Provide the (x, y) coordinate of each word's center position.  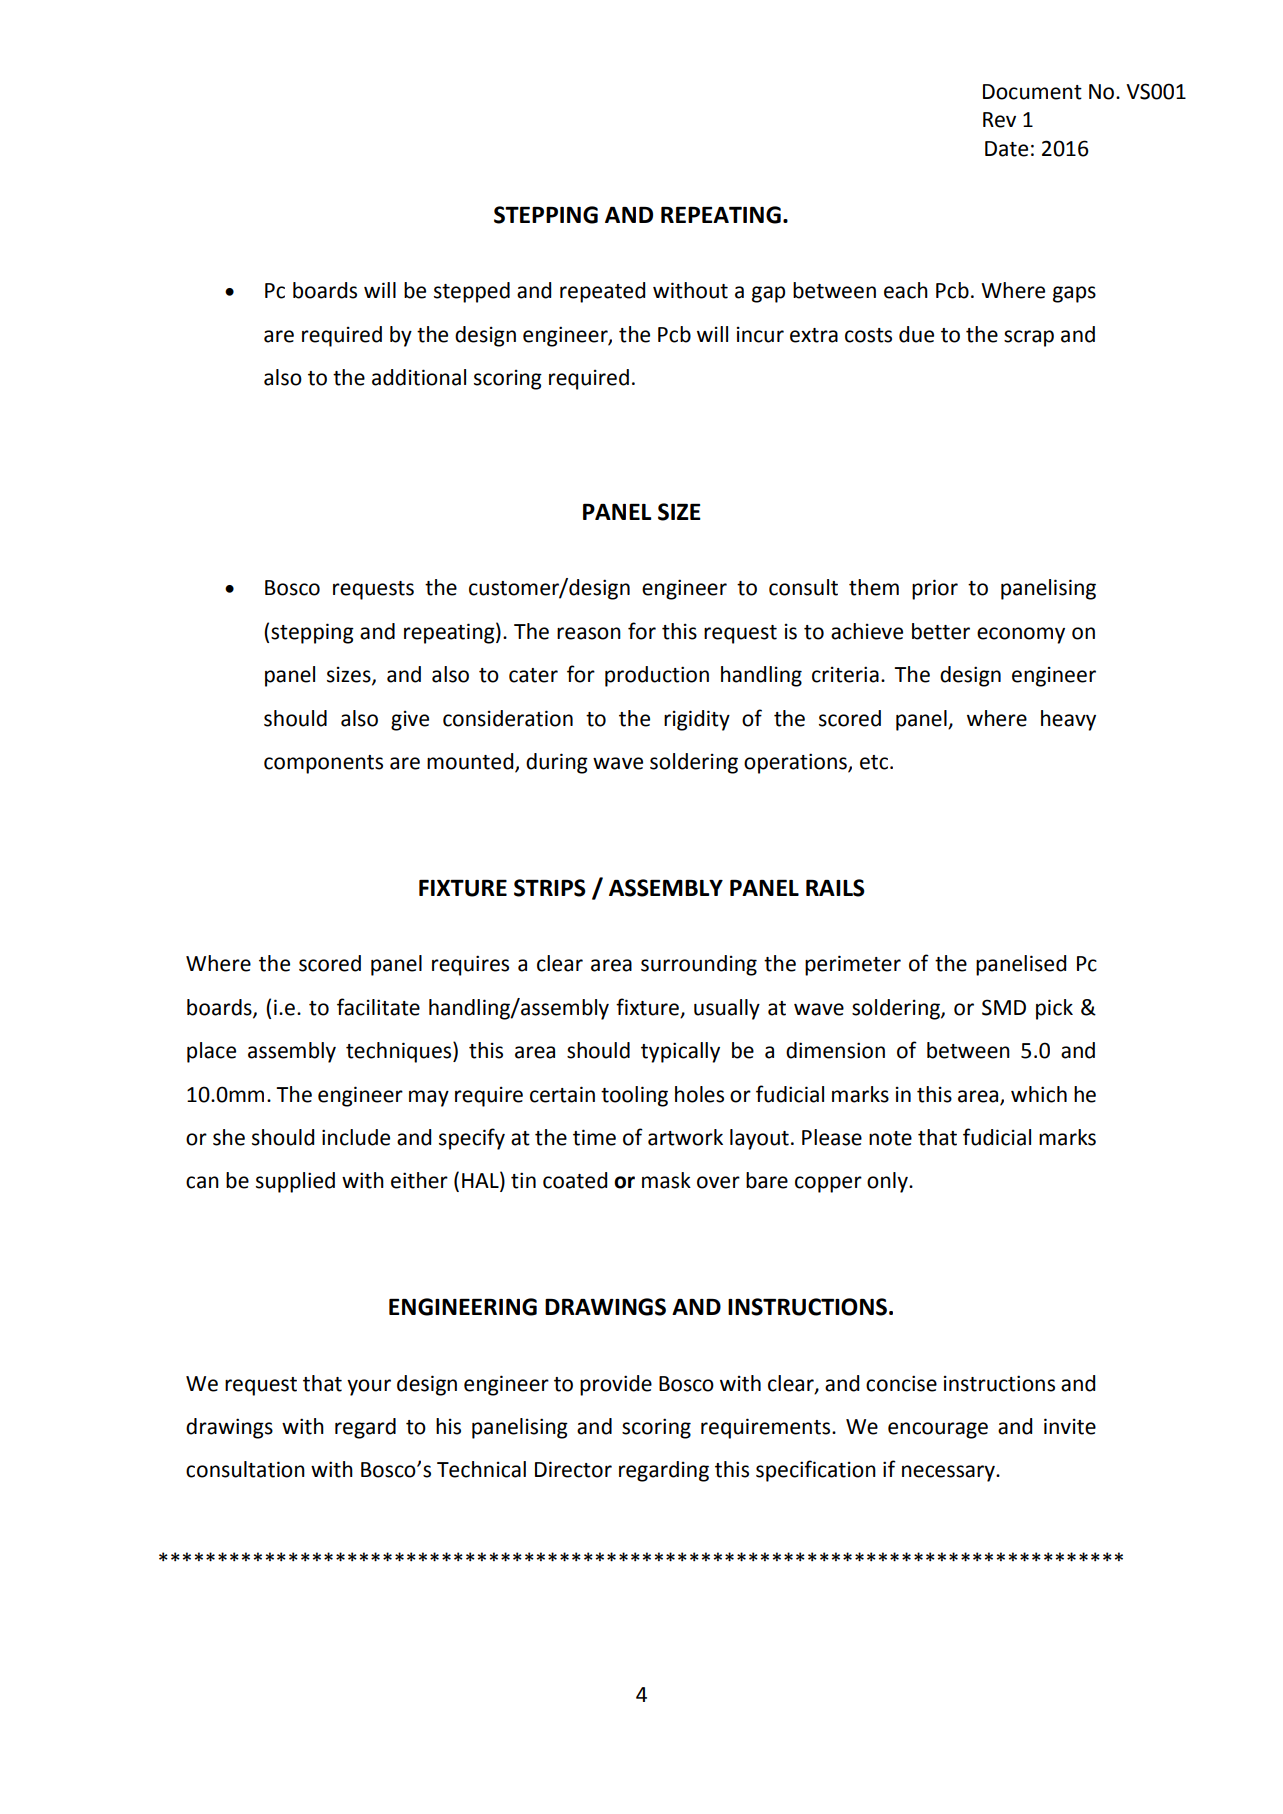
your (369, 1387)
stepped (472, 292)
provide (616, 1385)
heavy (1068, 720)
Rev (999, 120)
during (557, 763)
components (323, 764)
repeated (602, 292)
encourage (938, 1430)
